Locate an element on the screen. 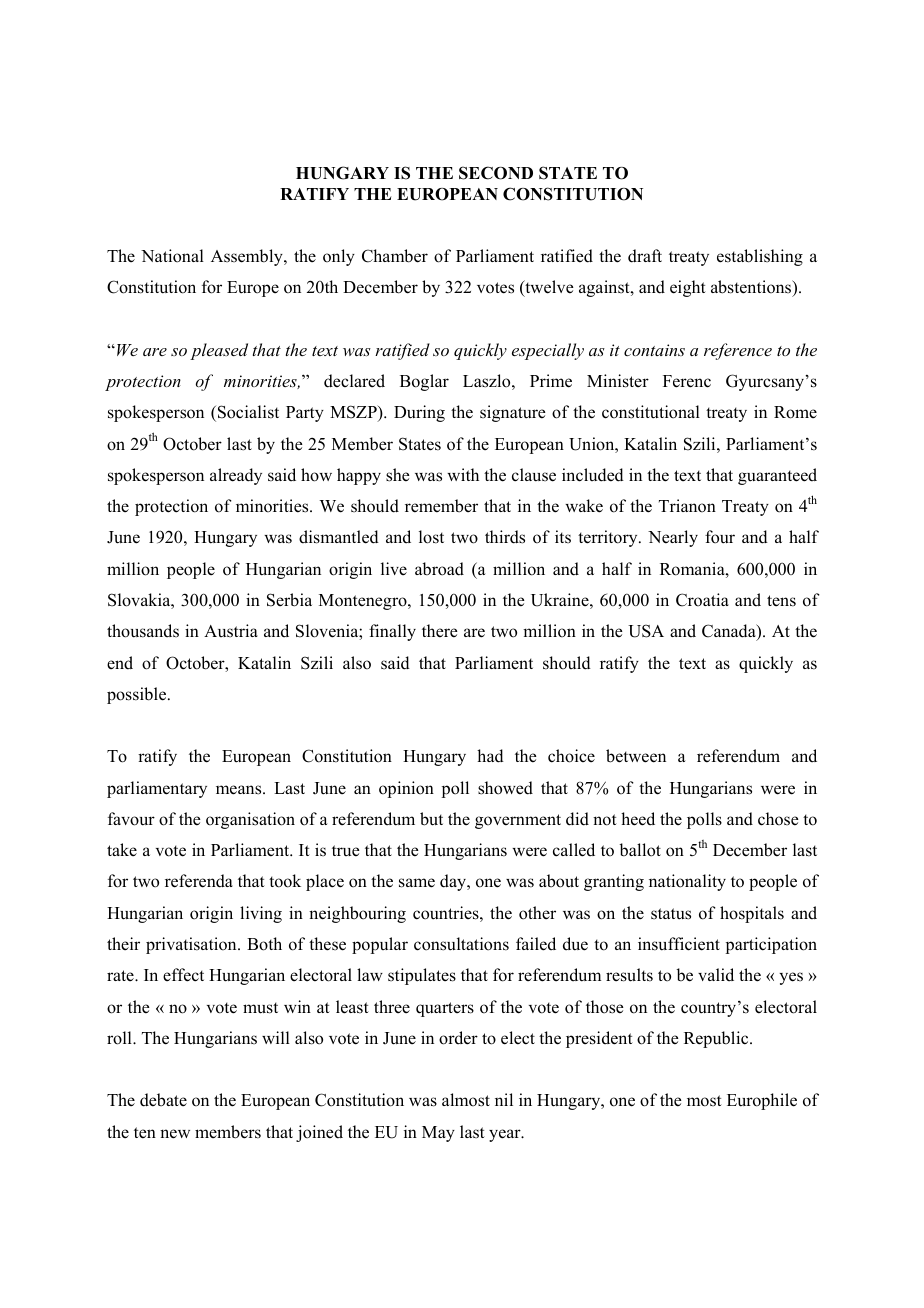 Image resolution: width=924 pixels, height=1308 pixels. SECOND is located at coordinates (496, 173).
